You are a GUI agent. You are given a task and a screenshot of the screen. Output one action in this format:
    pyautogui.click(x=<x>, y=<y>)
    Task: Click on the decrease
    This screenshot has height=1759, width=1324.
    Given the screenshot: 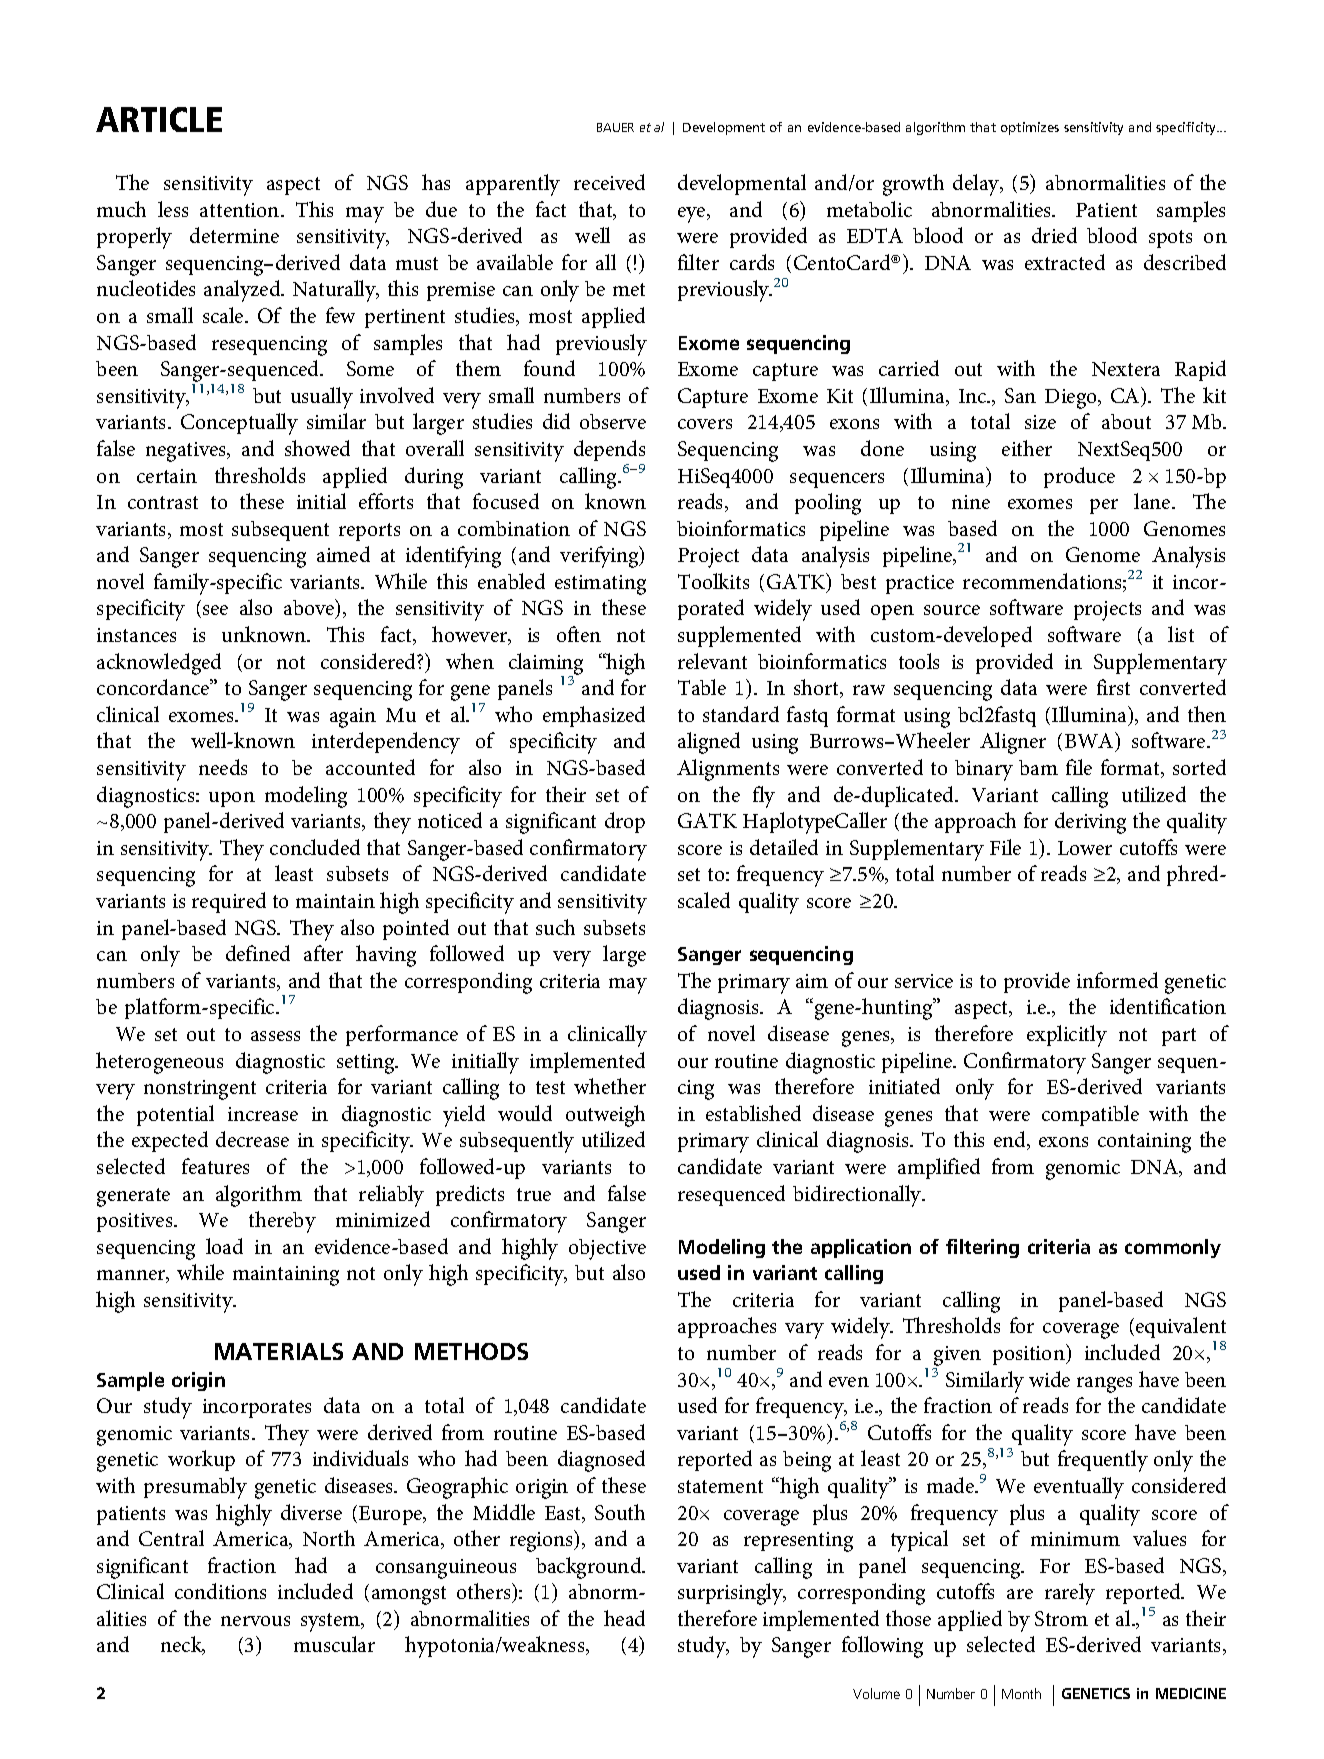 What is the action you would take?
    pyautogui.click(x=252, y=1139)
